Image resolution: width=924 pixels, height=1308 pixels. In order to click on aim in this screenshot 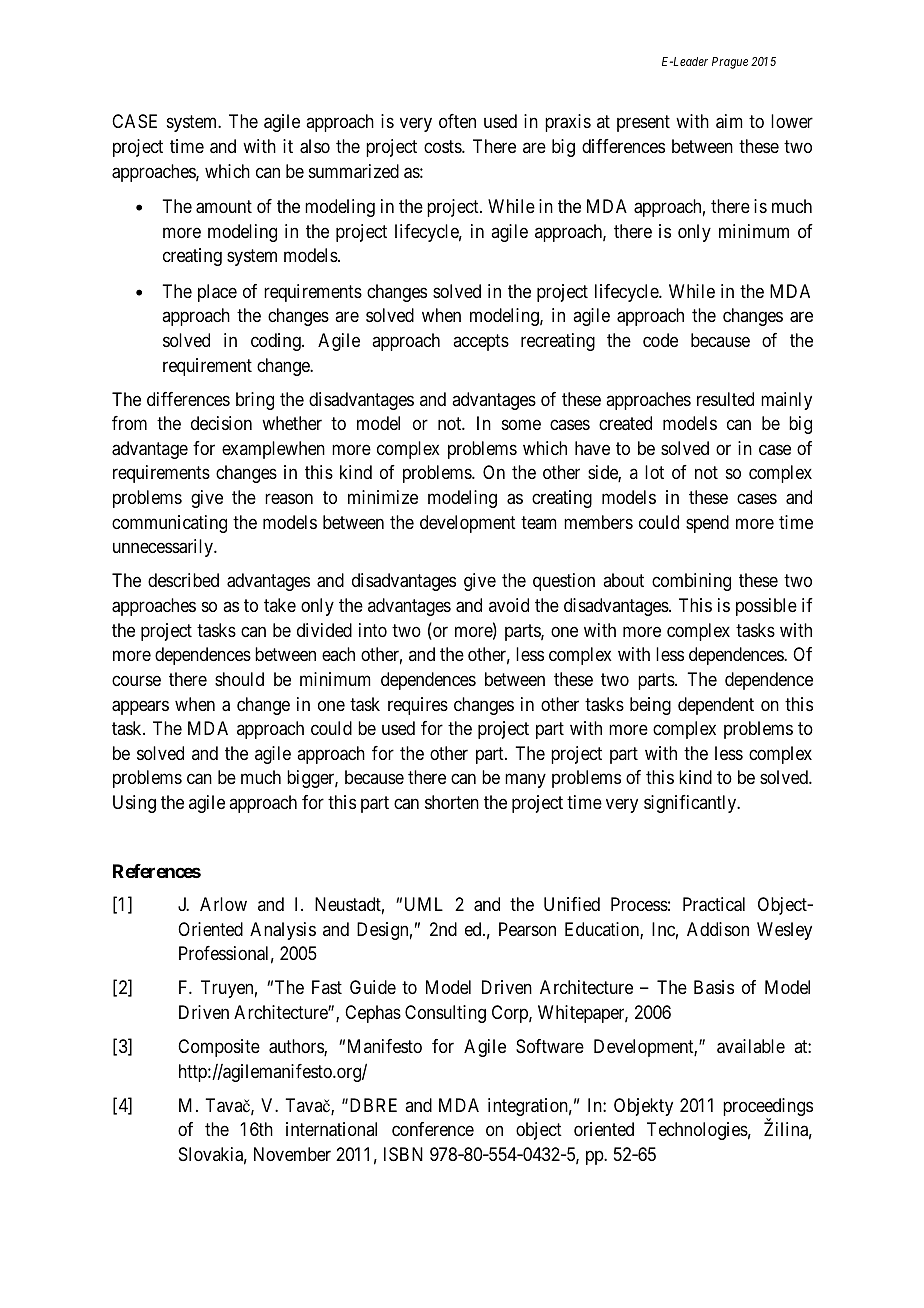, I will do `click(729, 121)`.
